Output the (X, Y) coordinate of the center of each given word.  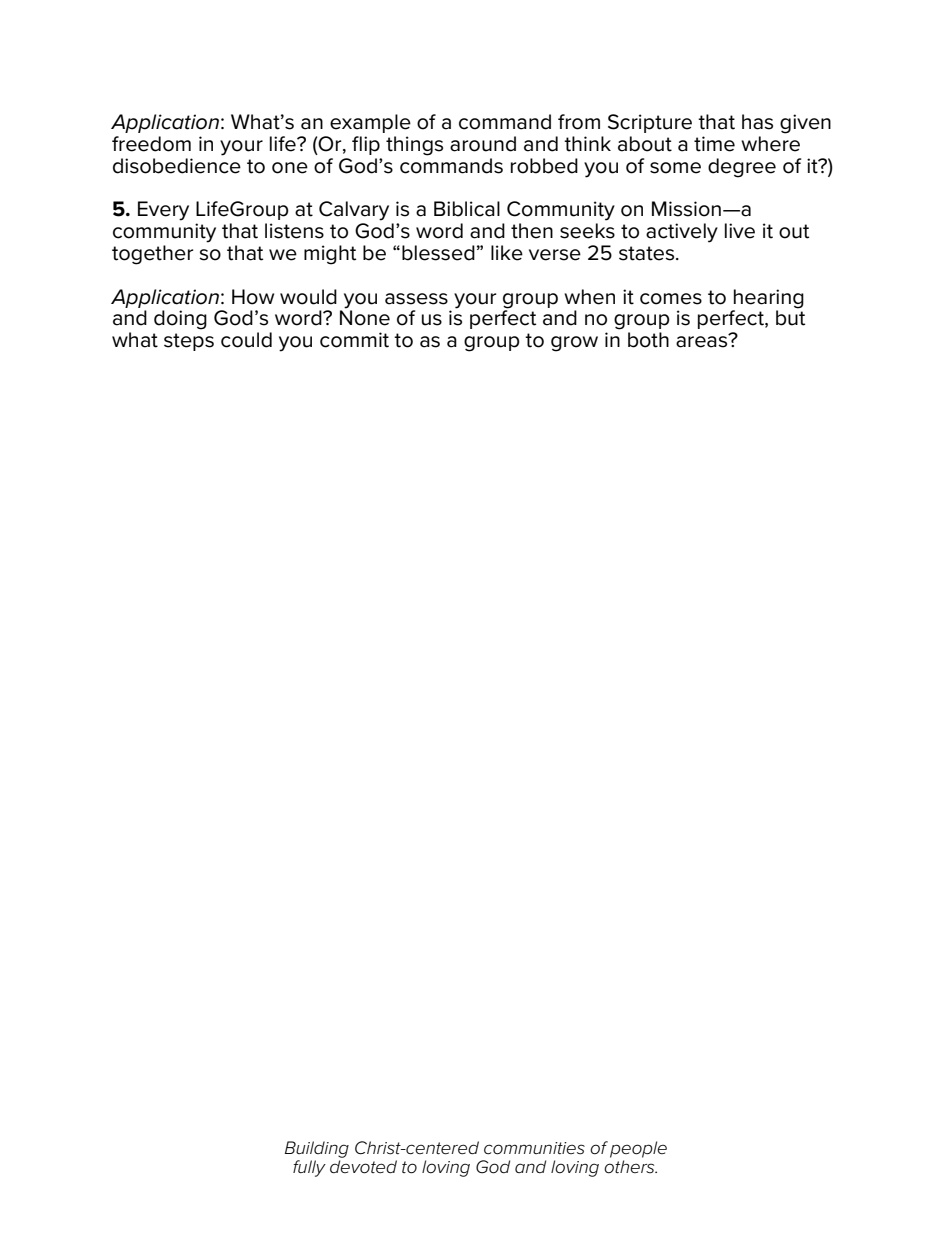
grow (574, 344)
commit (354, 340)
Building (317, 1149)
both (648, 340)
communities (534, 1148)
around (483, 144)
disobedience (177, 166)
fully (309, 1168)
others (630, 1167)
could (246, 340)
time (714, 144)
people (638, 1149)
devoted (363, 1167)
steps (189, 342)
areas (703, 341)
